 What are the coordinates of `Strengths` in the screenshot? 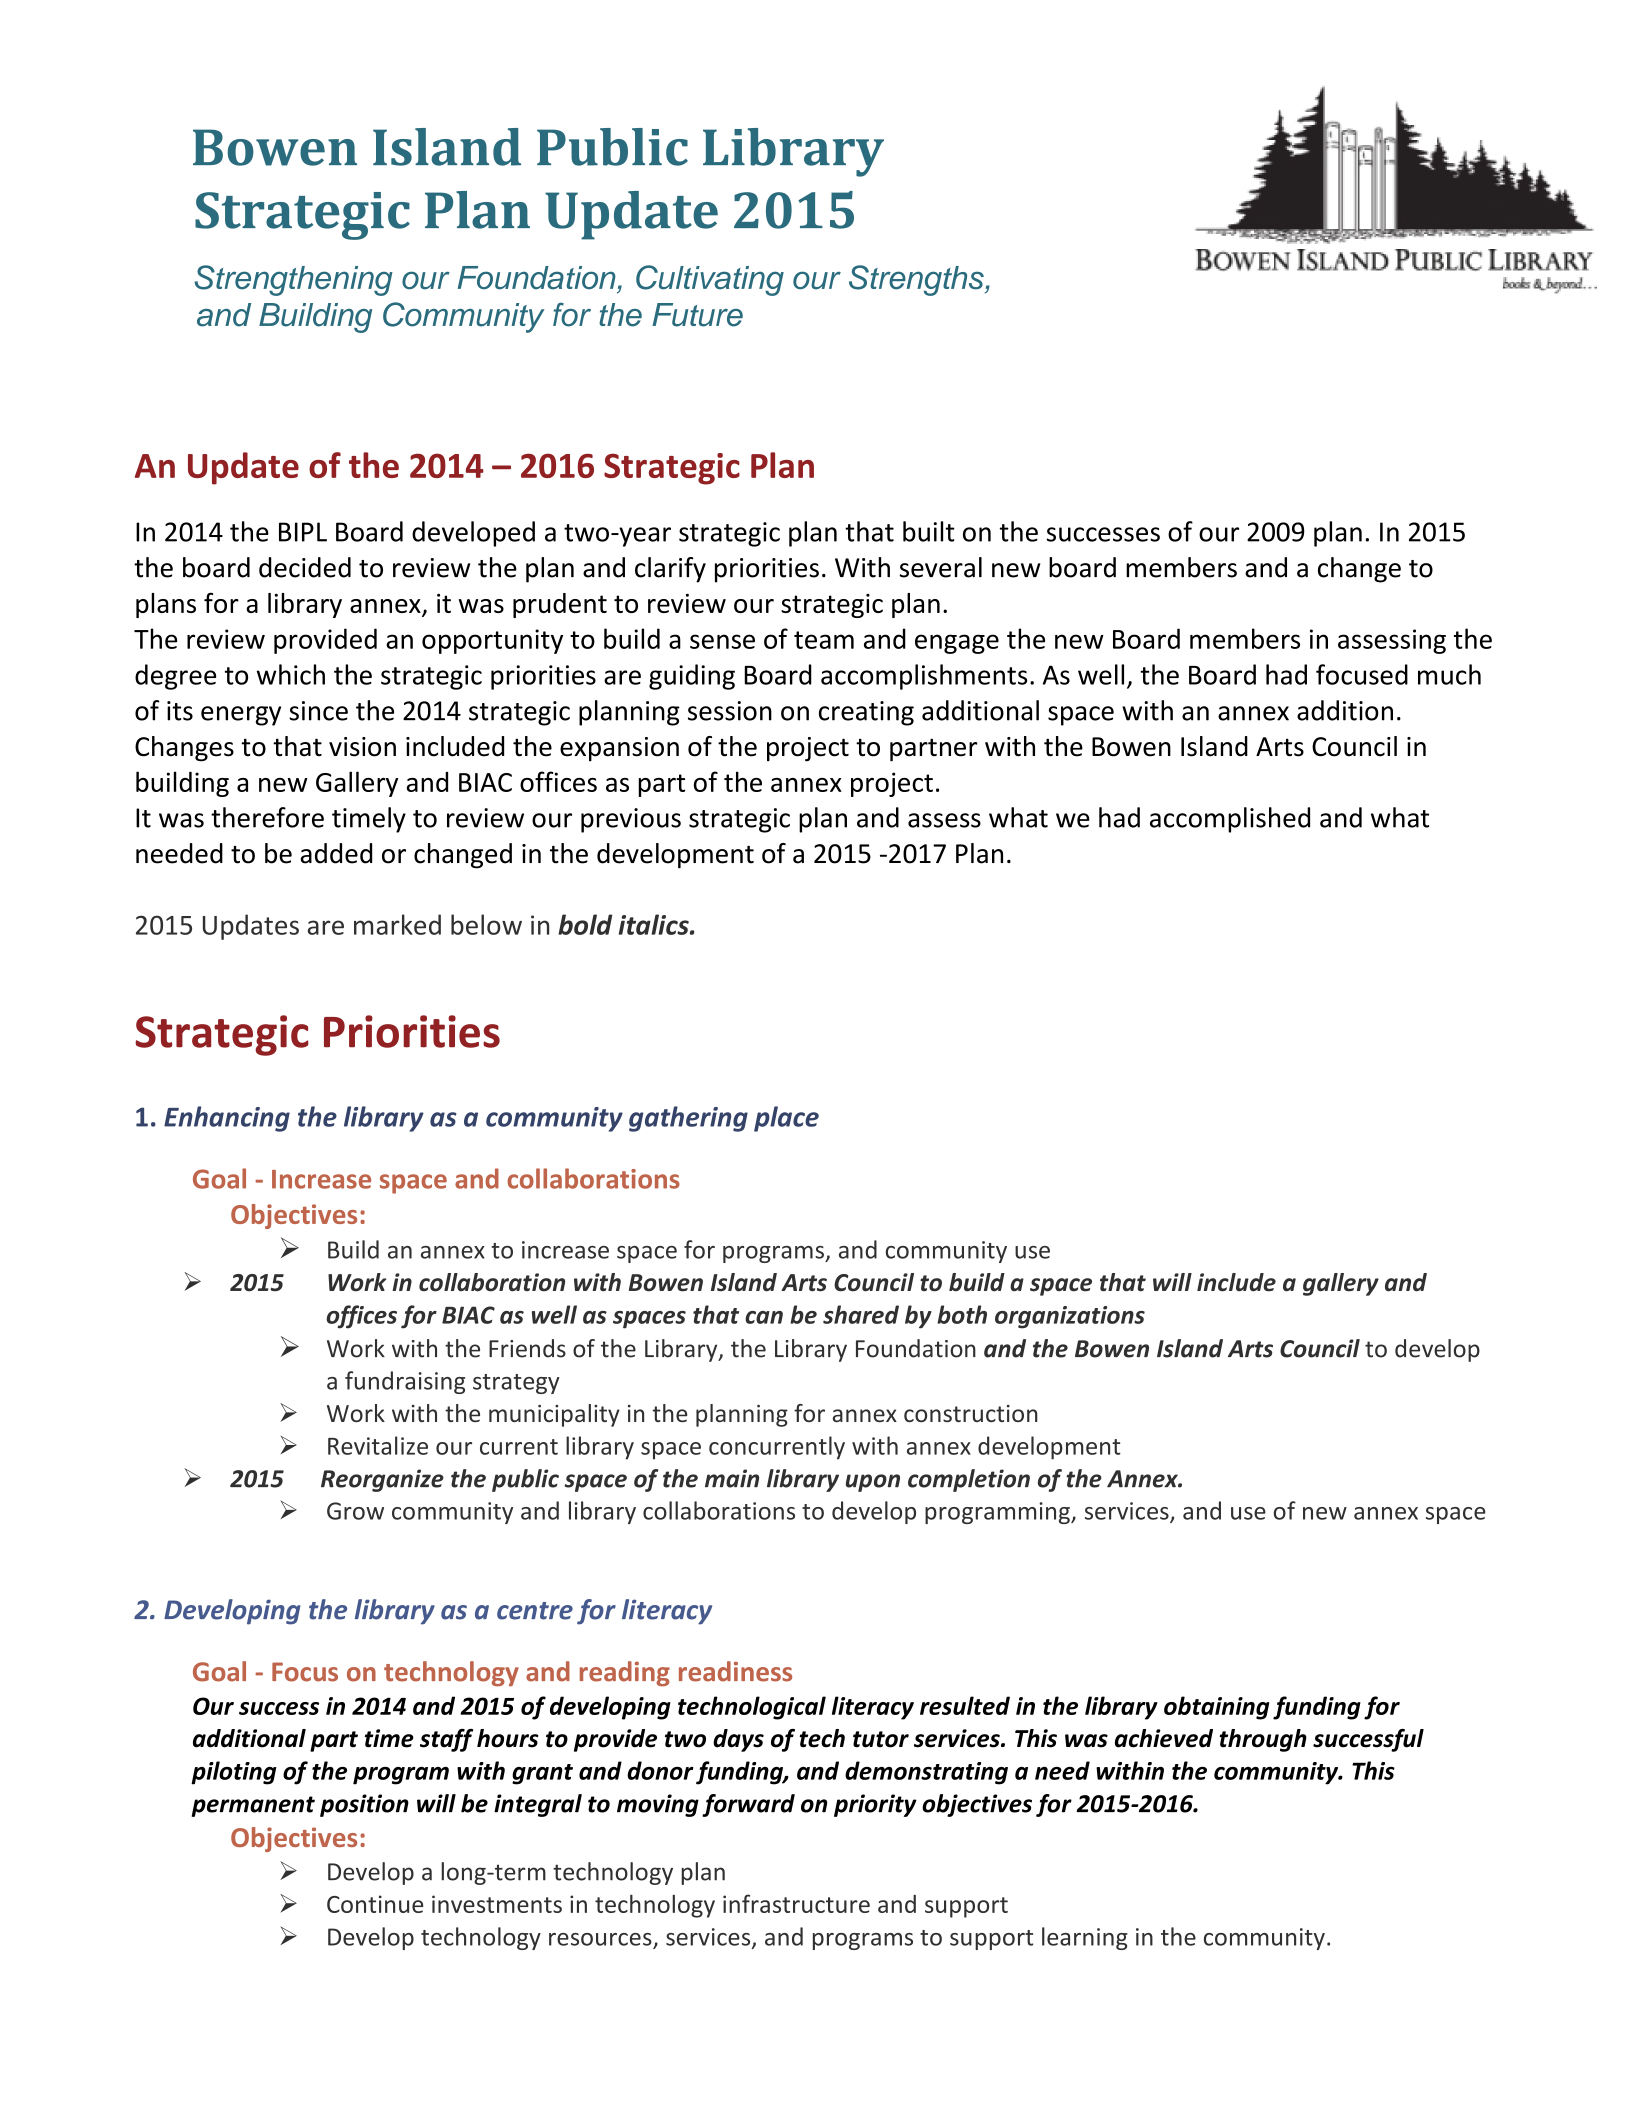 It's located at (917, 280).
